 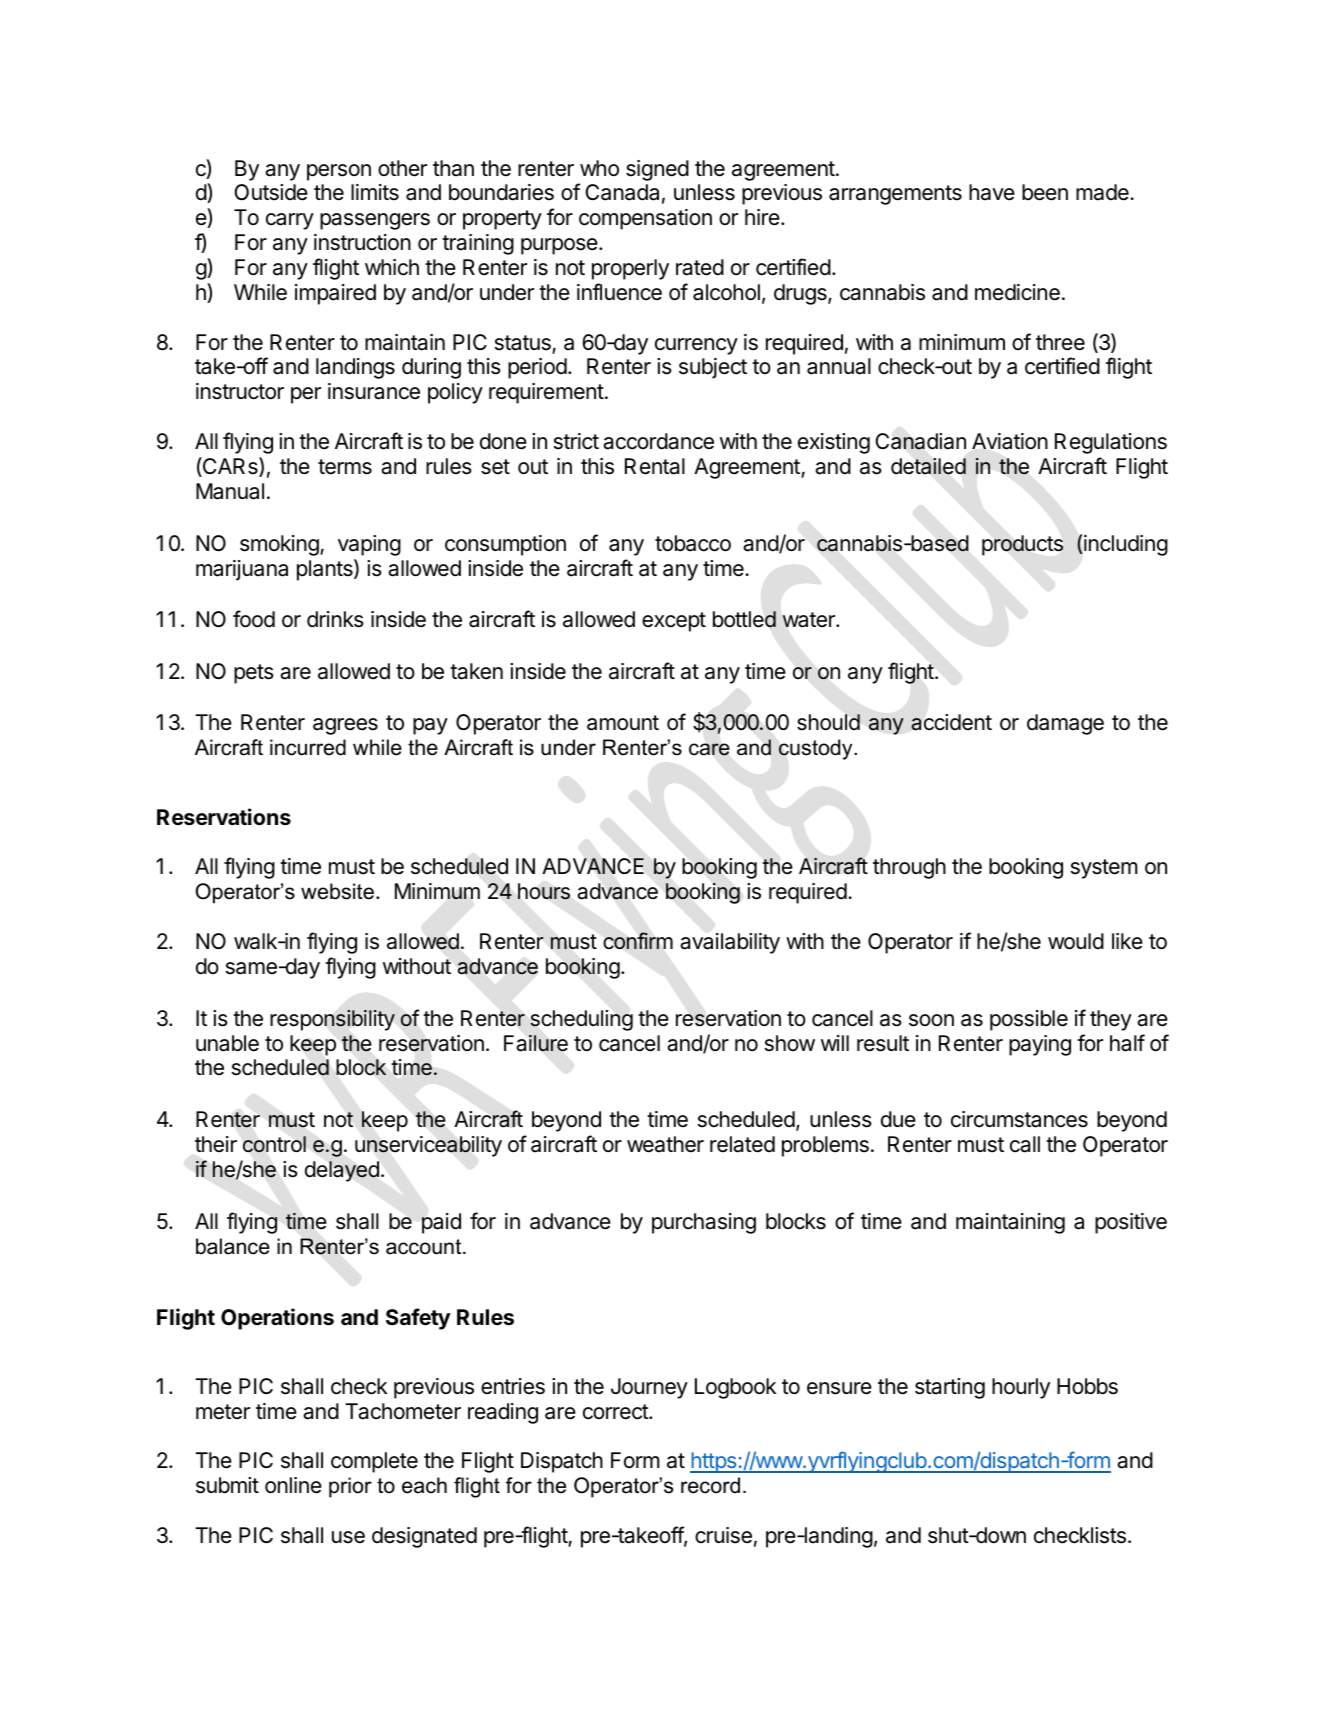 I want to click on compensation, so click(x=645, y=219).
